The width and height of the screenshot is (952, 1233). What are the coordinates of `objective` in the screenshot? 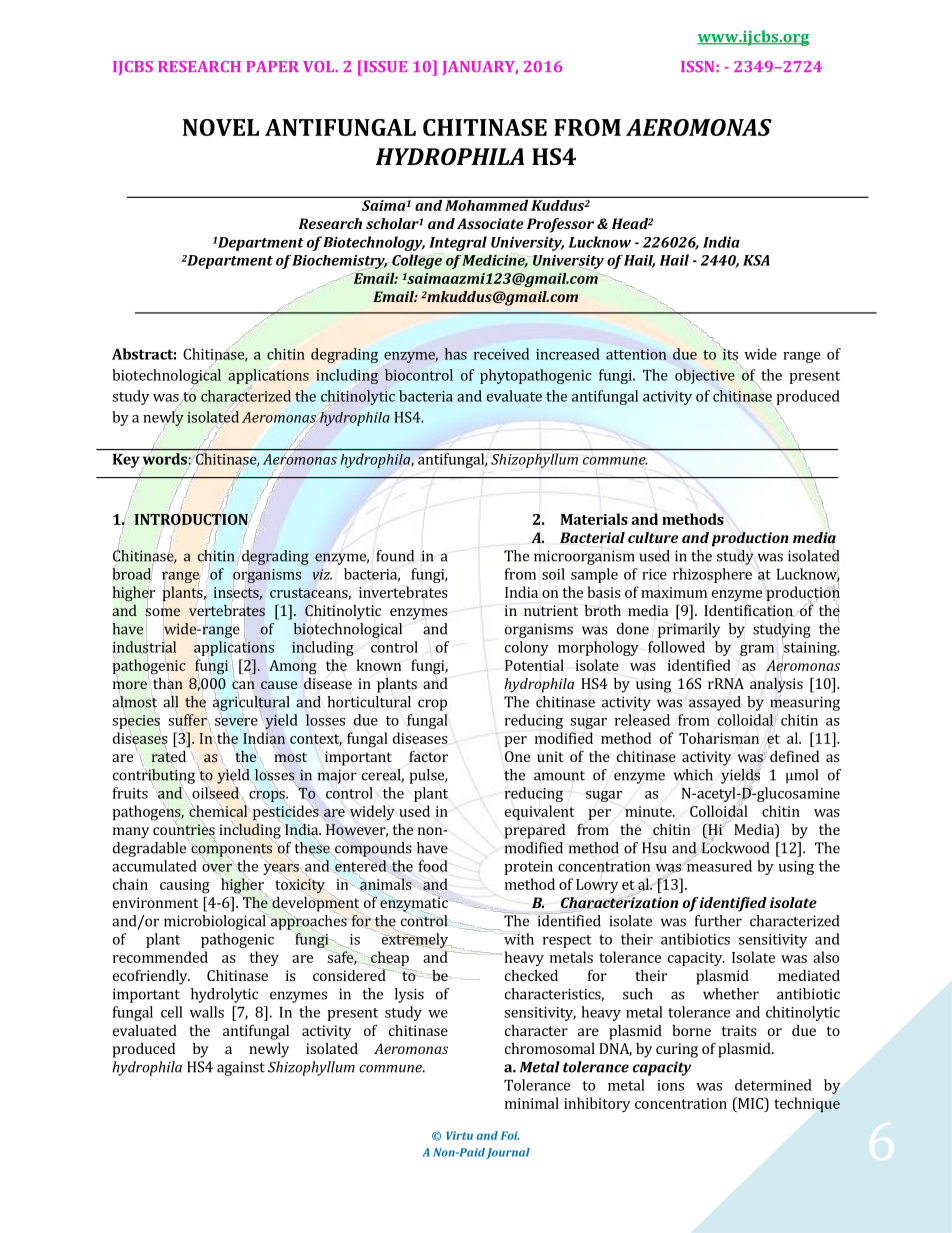 It's located at (705, 376).
